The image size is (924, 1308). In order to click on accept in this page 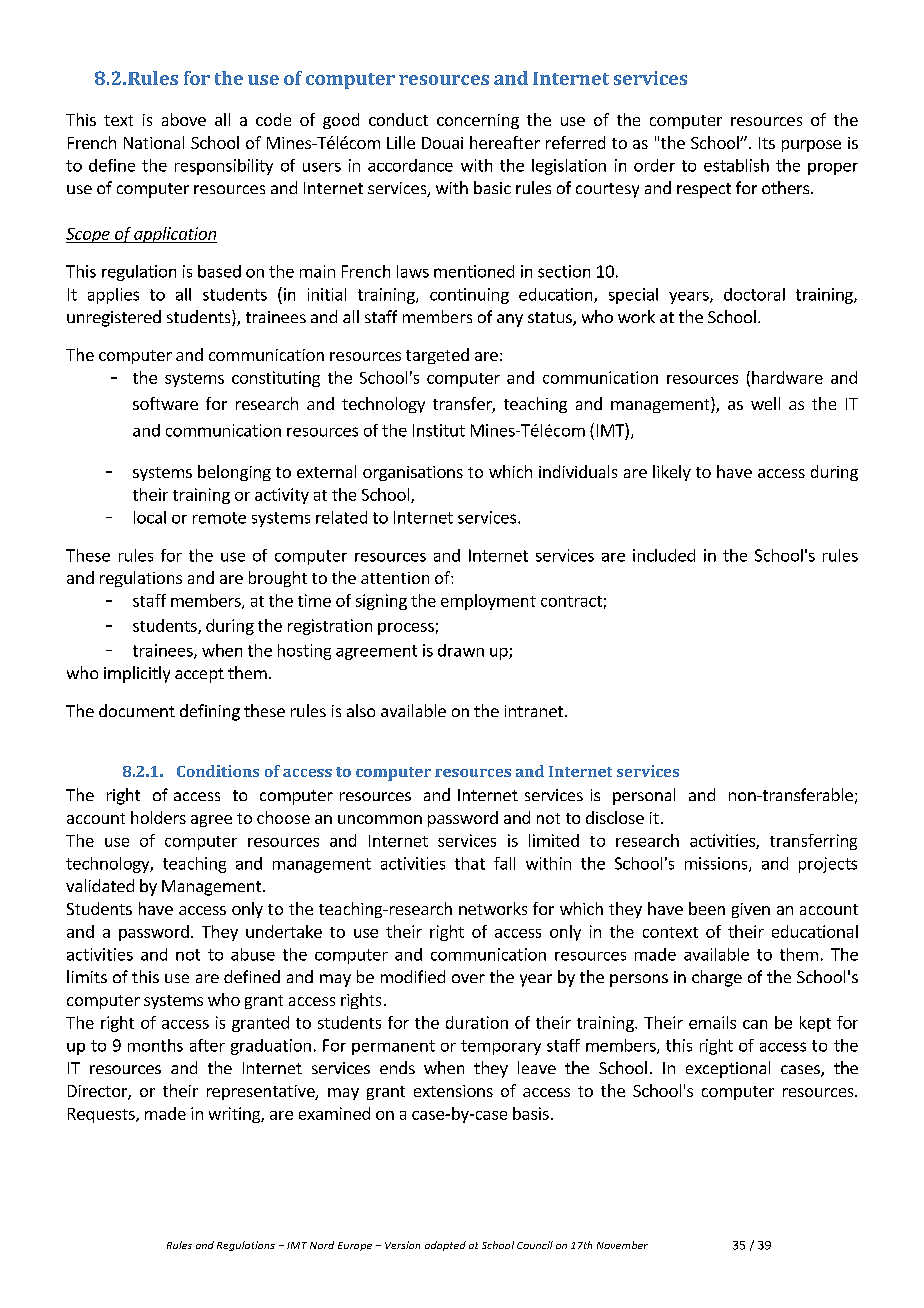, I will do `click(199, 675)`.
